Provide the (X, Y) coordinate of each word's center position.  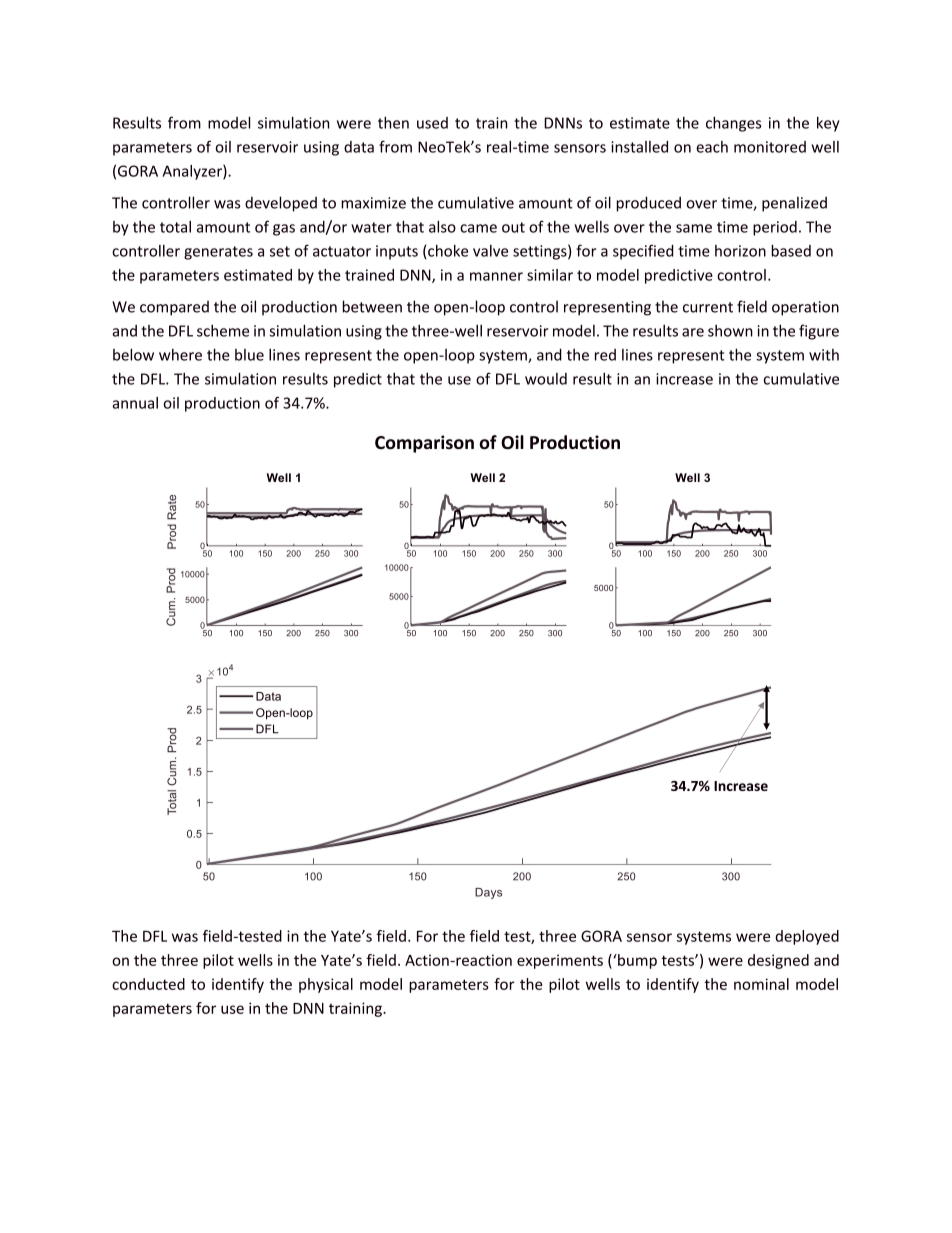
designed (778, 961)
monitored (770, 147)
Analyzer (193, 172)
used (432, 123)
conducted (148, 984)
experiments (560, 961)
